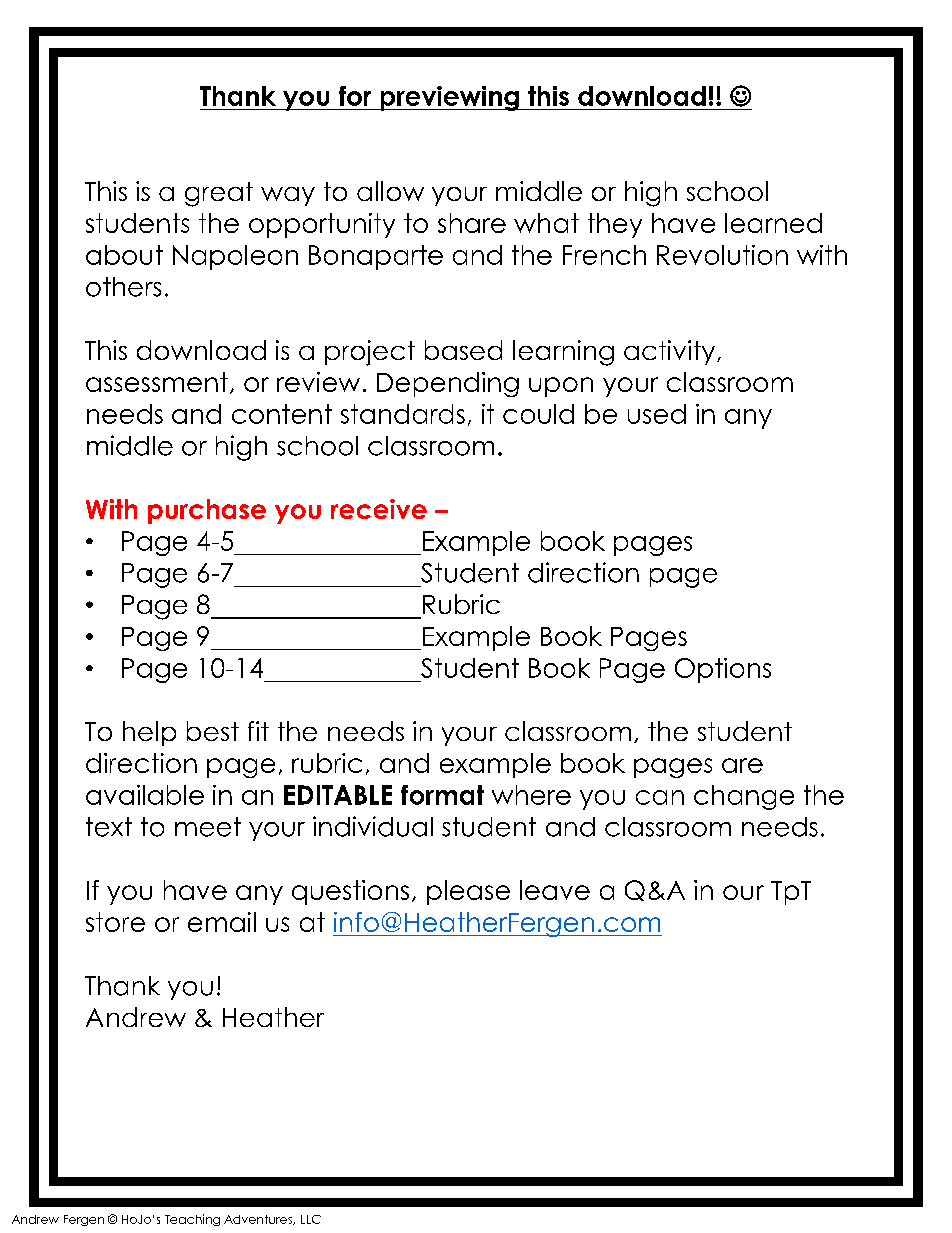 This screenshot has height=1233, width=952. I want to click on Teaching, so click(192, 1220).
